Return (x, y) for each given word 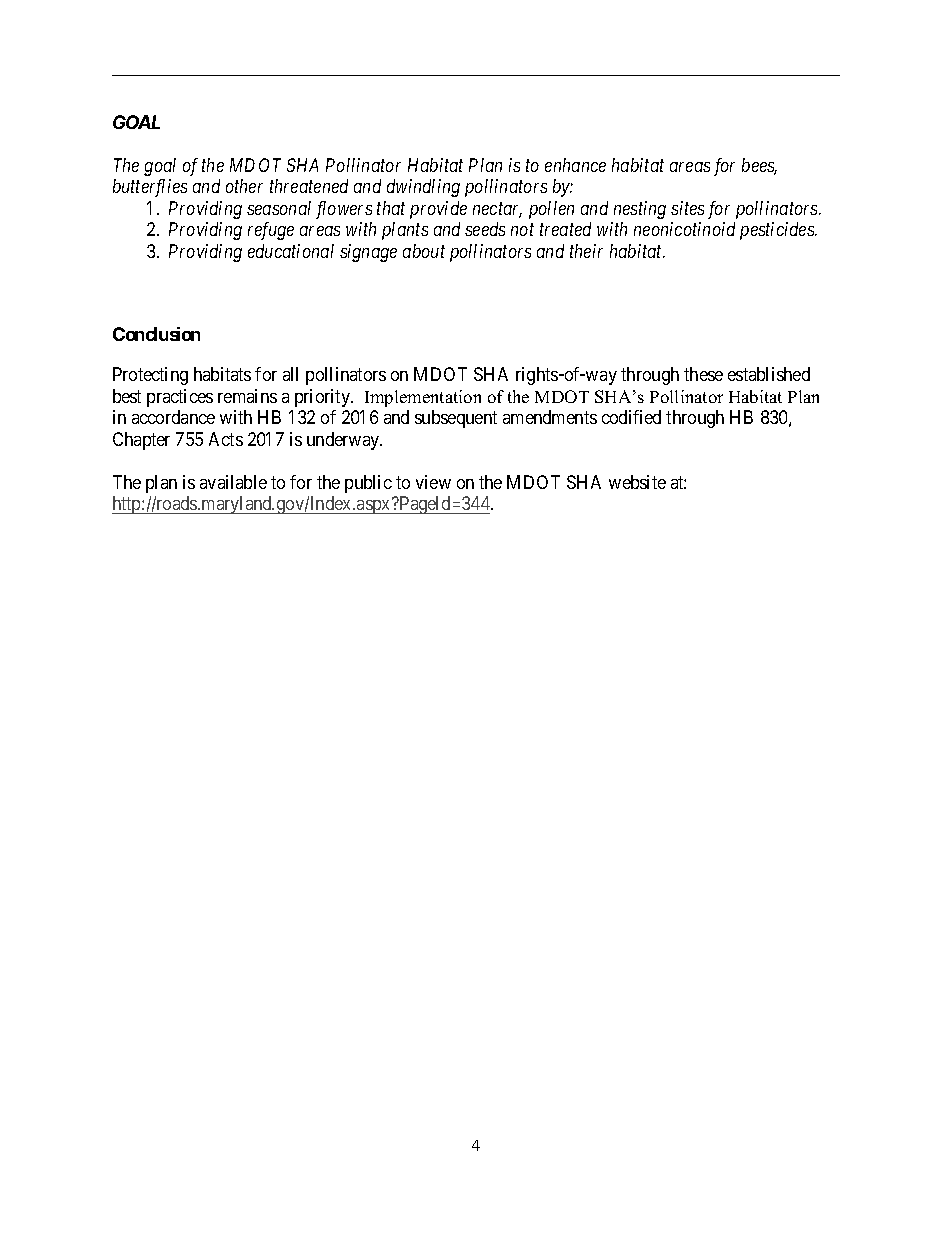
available (233, 482)
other (244, 186)
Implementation (423, 398)
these (703, 374)
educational (291, 251)
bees (759, 166)
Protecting (150, 376)
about (424, 251)
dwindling (423, 188)
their (586, 251)
